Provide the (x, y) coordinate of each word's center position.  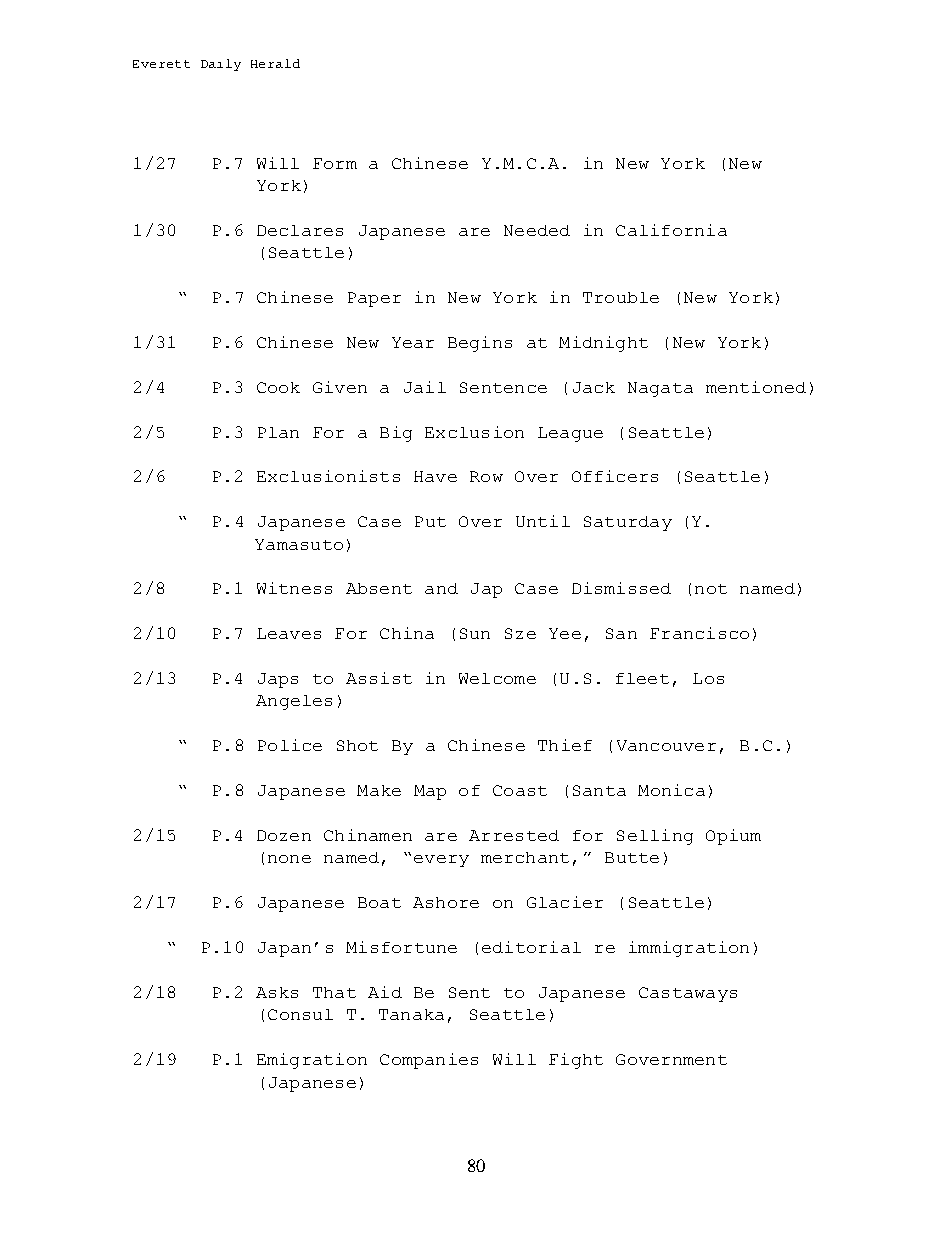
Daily (221, 65)
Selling (655, 837)
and (441, 588)
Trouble (621, 297)
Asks (277, 992)
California (671, 230)
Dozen (284, 835)
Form (335, 163)
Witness (294, 588)
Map (430, 792)
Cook (278, 387)
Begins (480, 344)
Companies (429, 1061)
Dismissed (621, 588)
